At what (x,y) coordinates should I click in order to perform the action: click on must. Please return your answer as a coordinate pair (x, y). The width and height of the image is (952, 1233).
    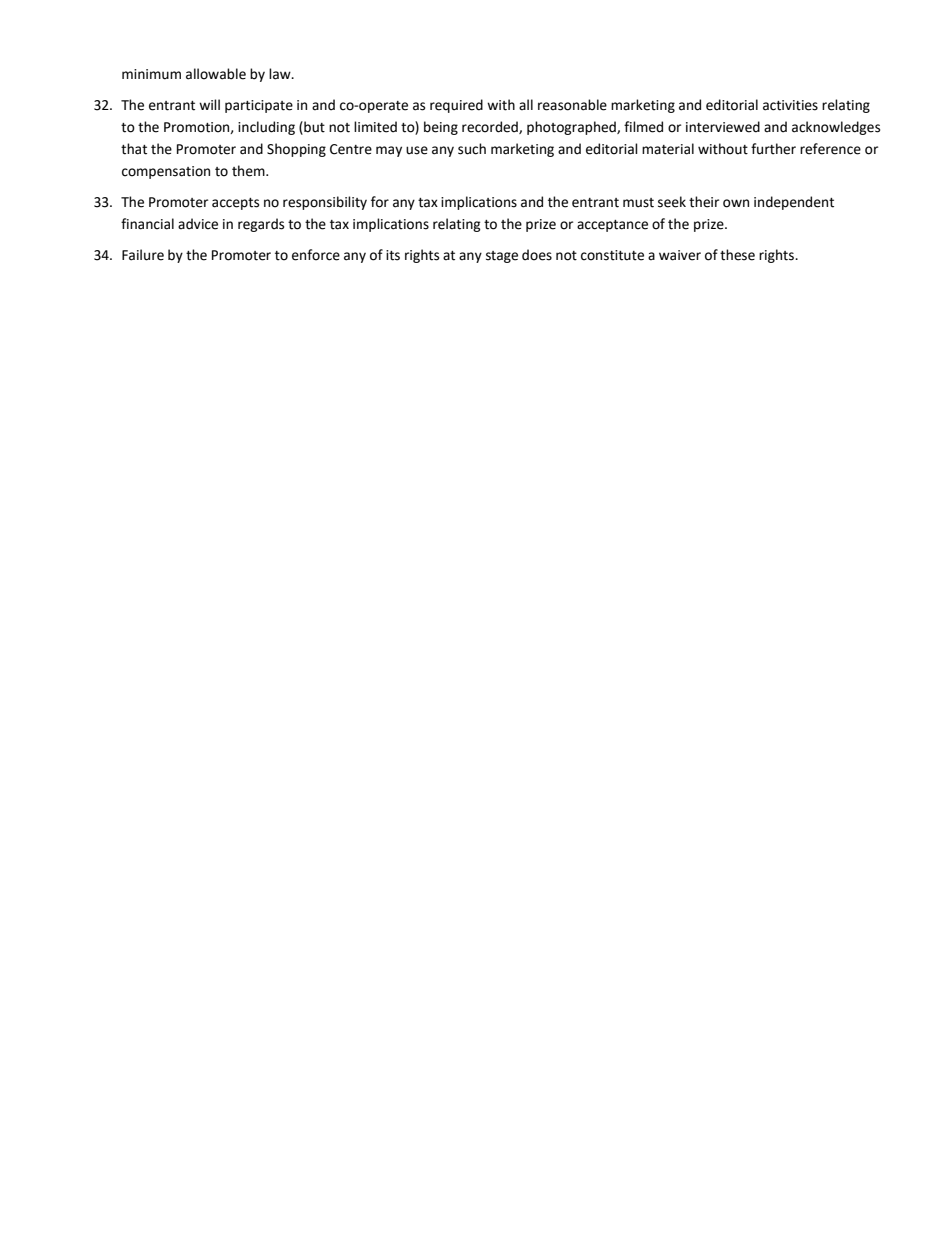
    Looking at the image, I should click on (638, 203).
